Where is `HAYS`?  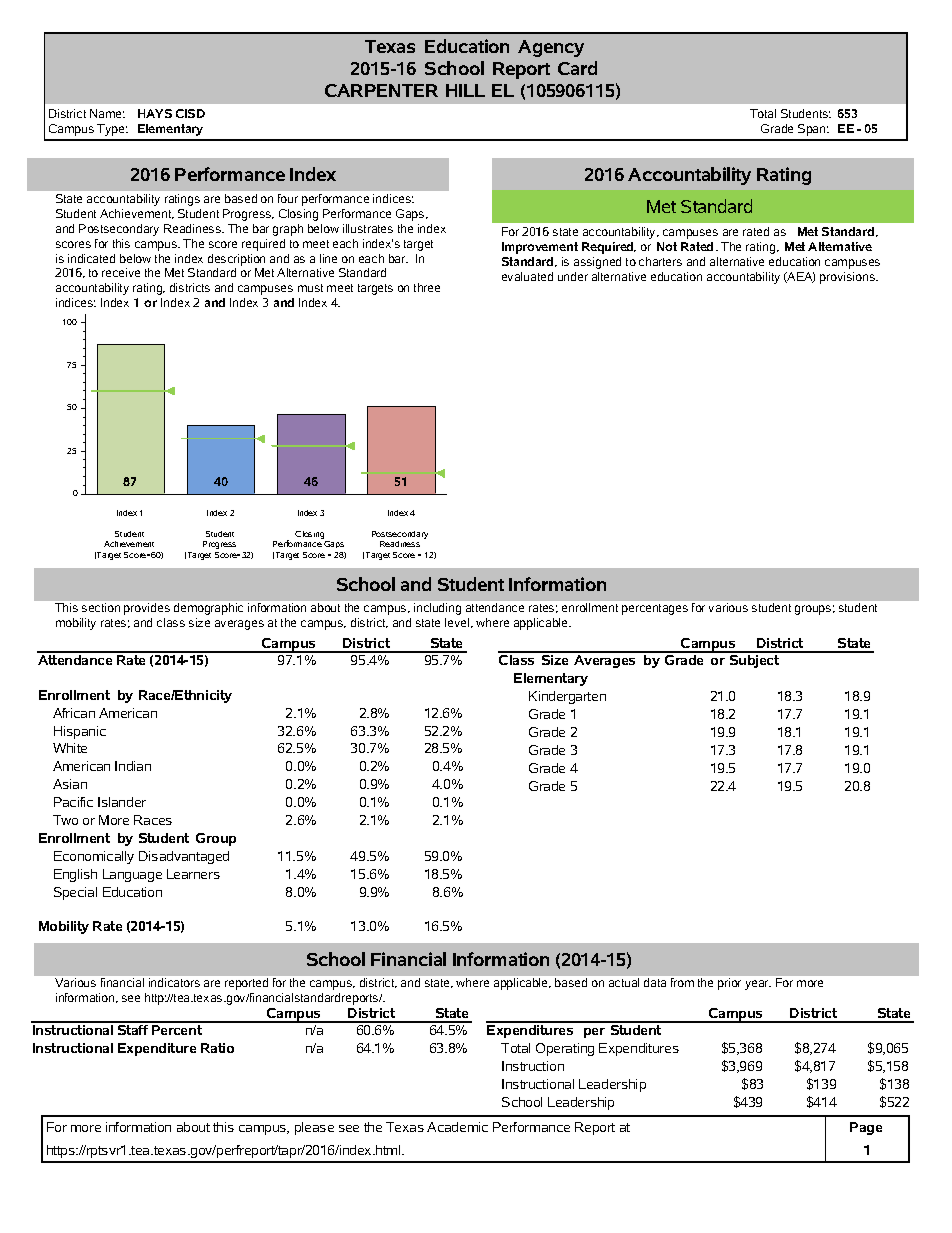
HAYS is located at coordinates (155, 113).
